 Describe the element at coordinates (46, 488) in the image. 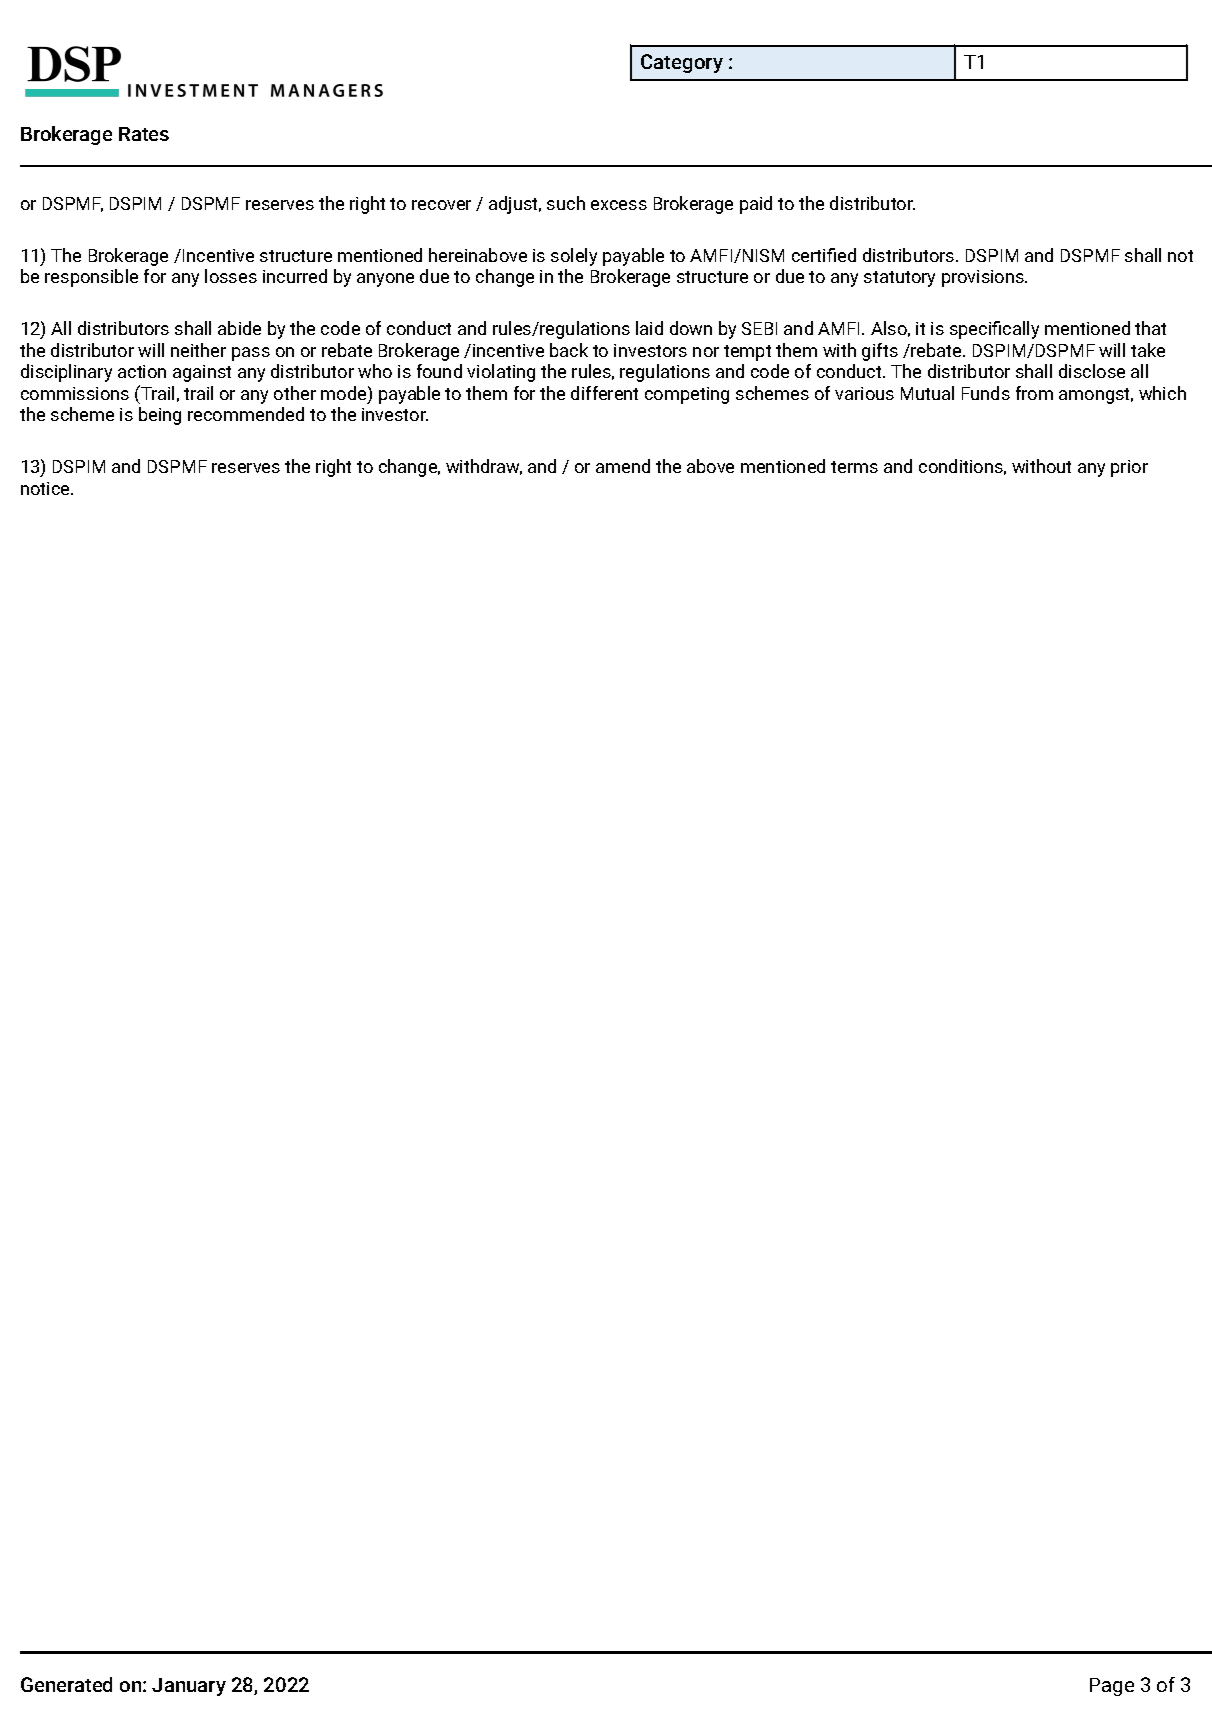

I see `notice` at that location.
